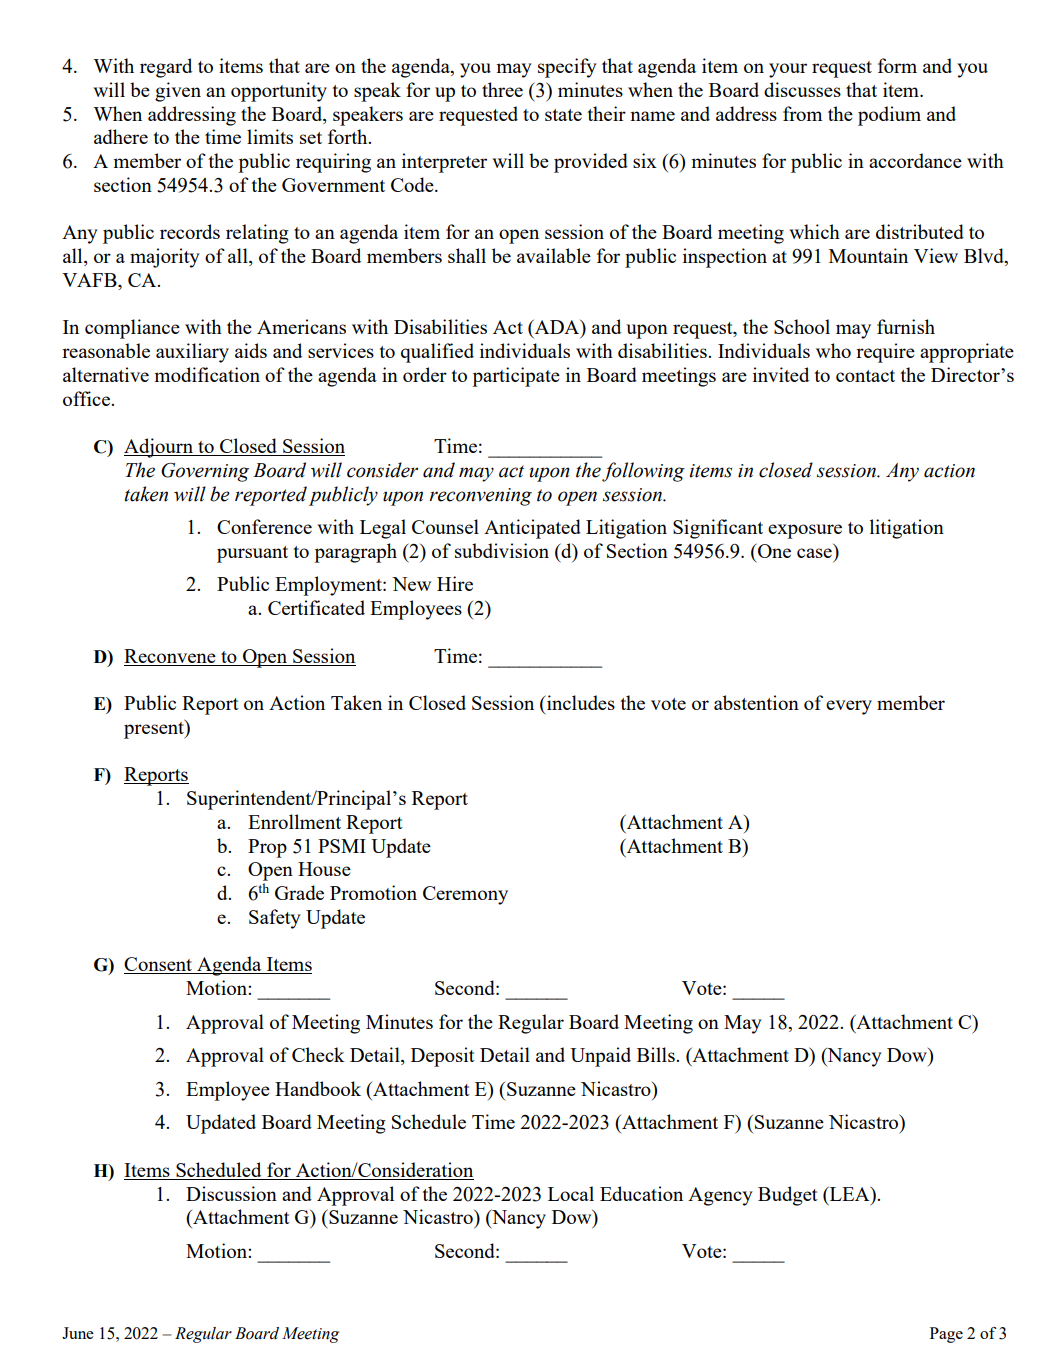 This screenshot has width=1053, height=1362. Describe the element at coordinates (178, 92) in the screenshot. I see `given` at that location.
